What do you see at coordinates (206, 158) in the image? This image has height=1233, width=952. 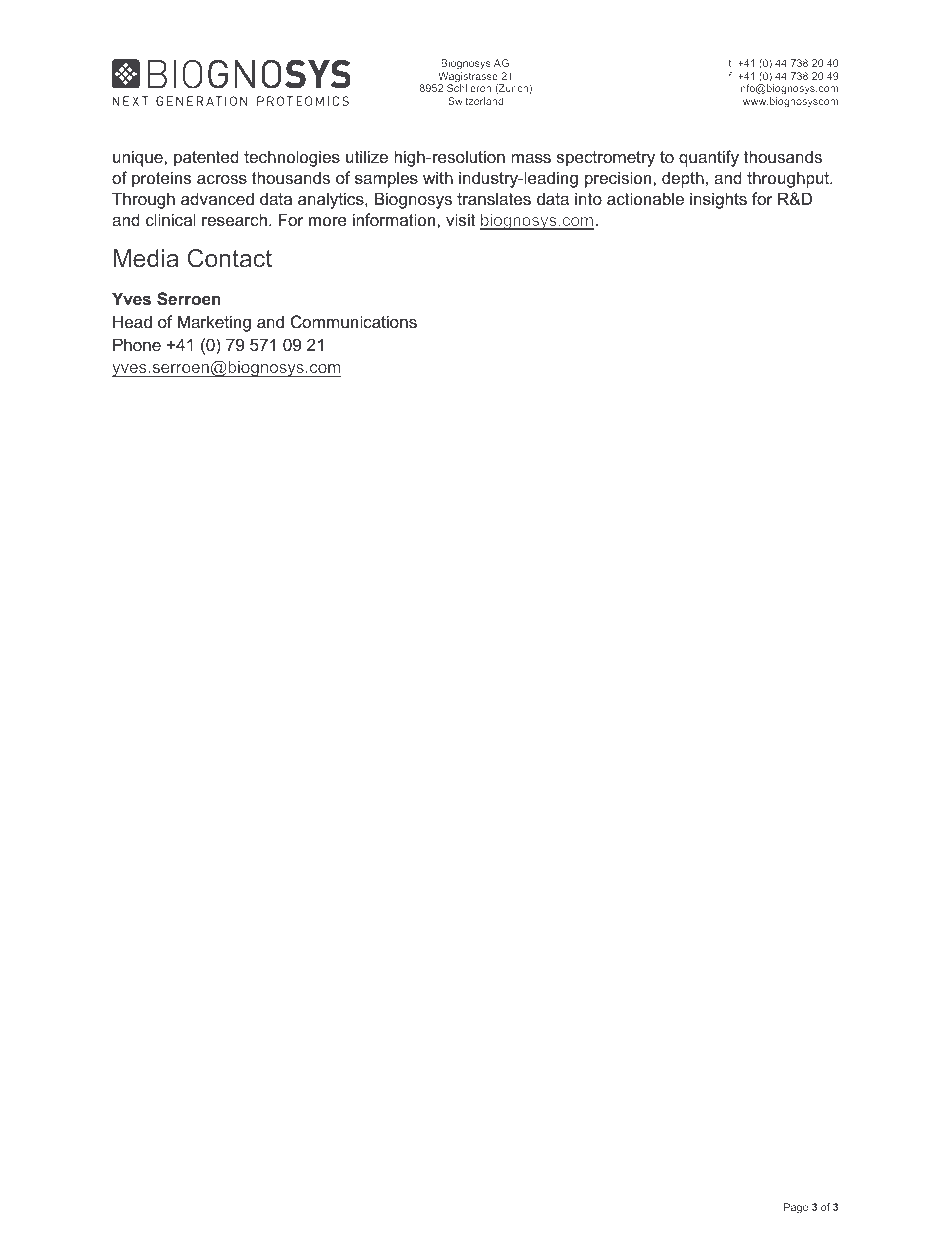 I see `patented` at bounding box center [206, 158].
